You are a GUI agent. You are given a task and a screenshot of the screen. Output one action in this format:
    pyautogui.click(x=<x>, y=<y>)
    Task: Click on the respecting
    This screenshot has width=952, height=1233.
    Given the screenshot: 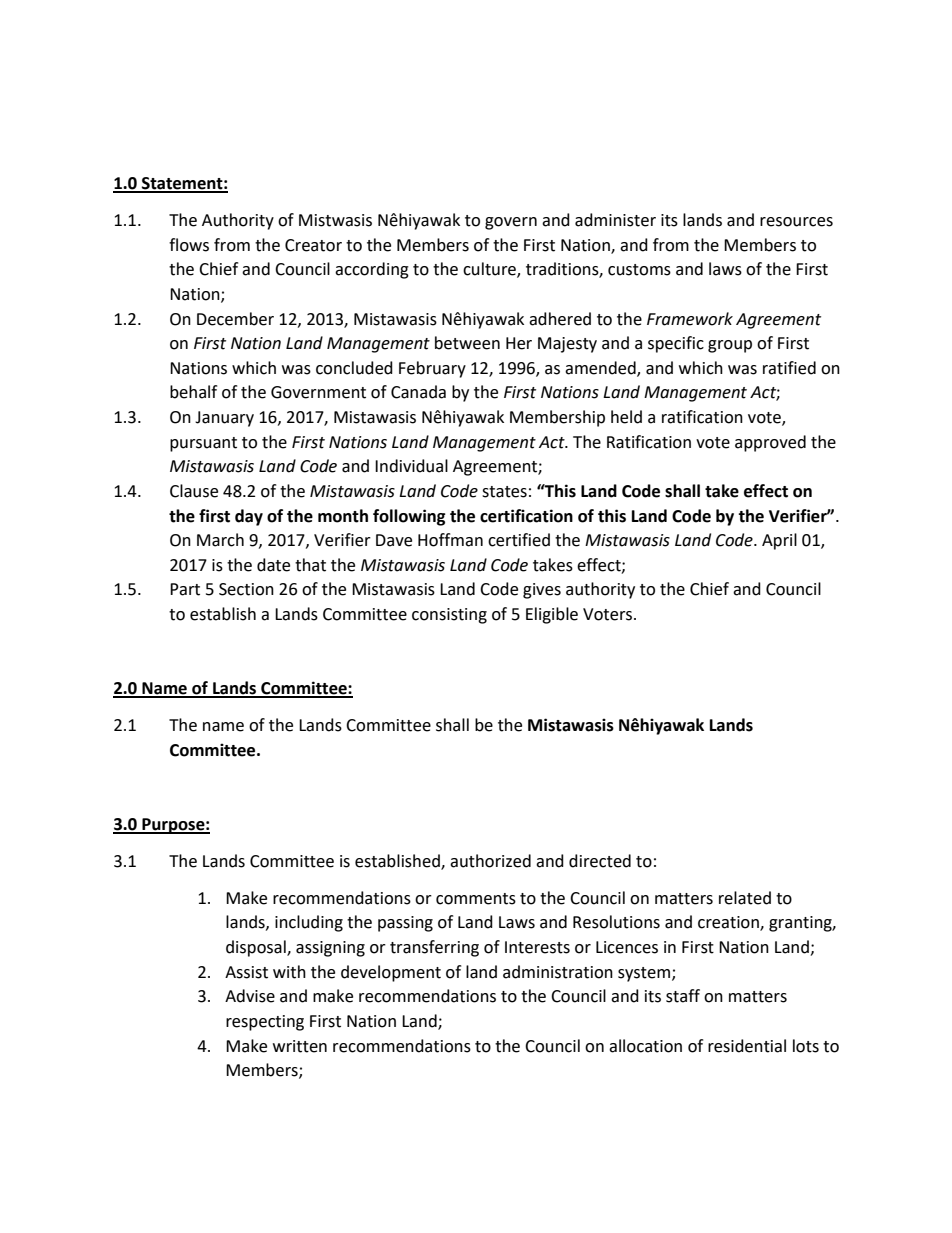 What is the action you would take?
    pyautogui.click(x=265, y=1023)
